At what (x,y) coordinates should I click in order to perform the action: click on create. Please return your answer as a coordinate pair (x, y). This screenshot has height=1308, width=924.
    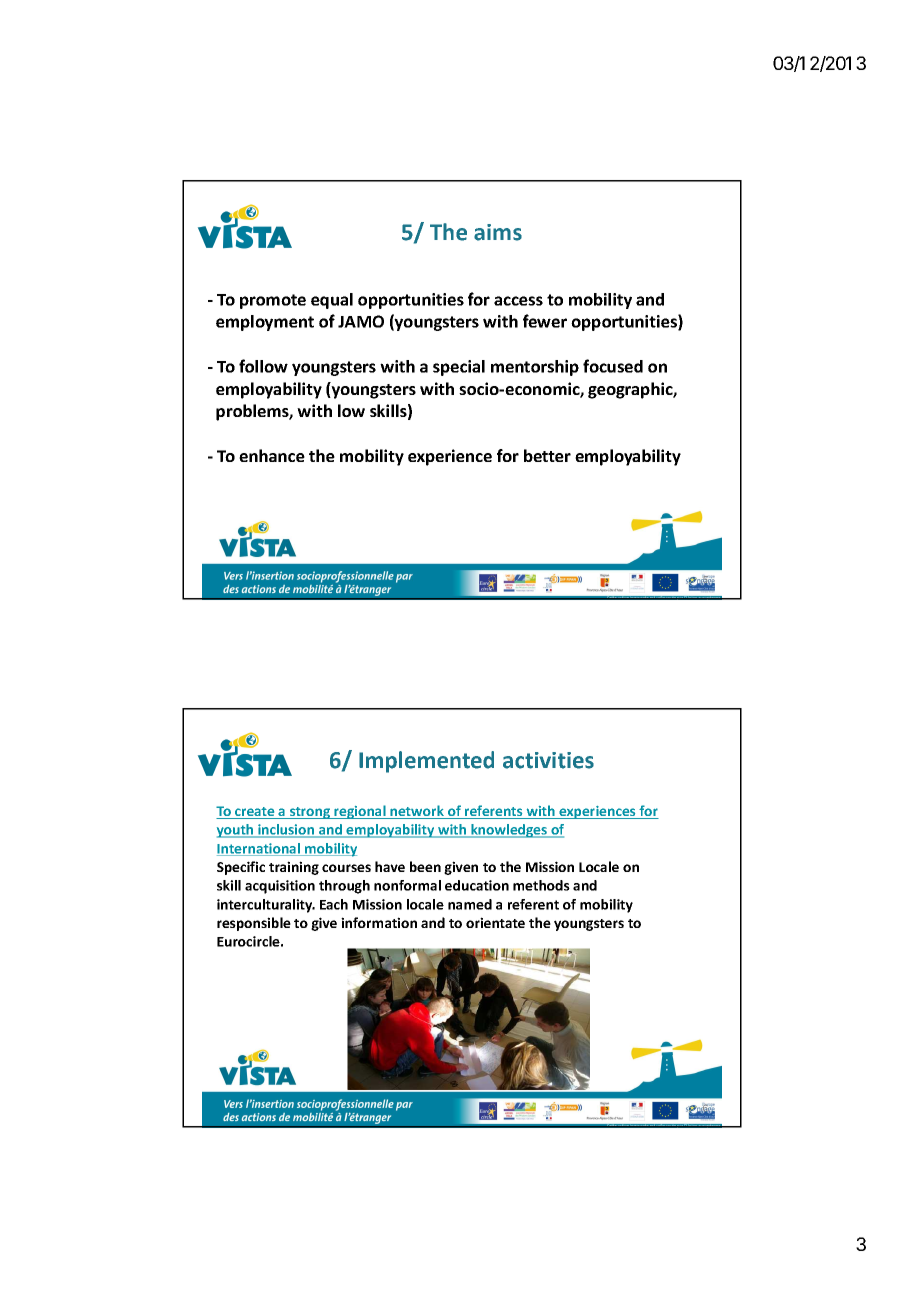
    Looking at the image, I should click on (255, 813).
